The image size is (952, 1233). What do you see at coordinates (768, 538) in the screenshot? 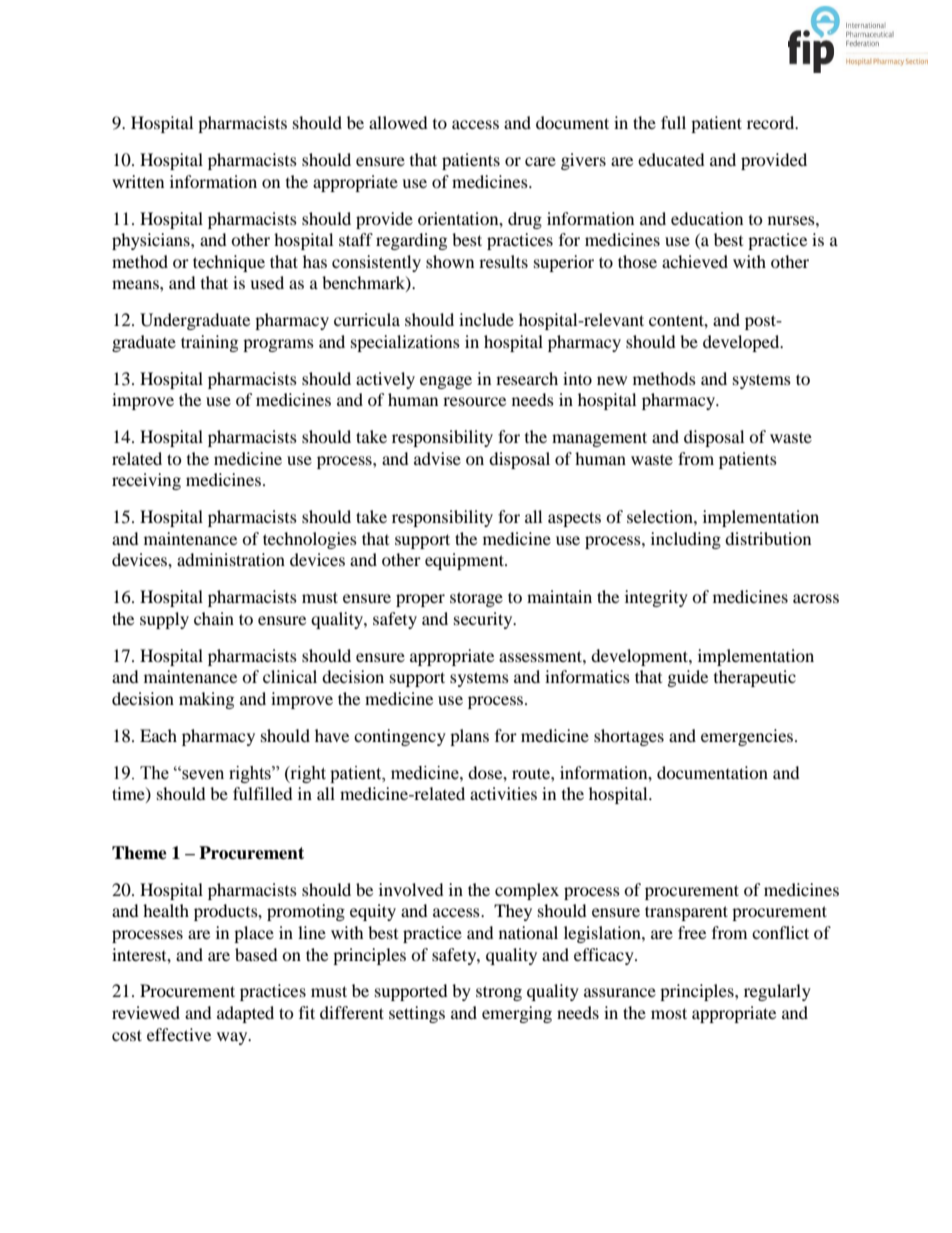
I see `distribution` at bounding box center [768, 538].
